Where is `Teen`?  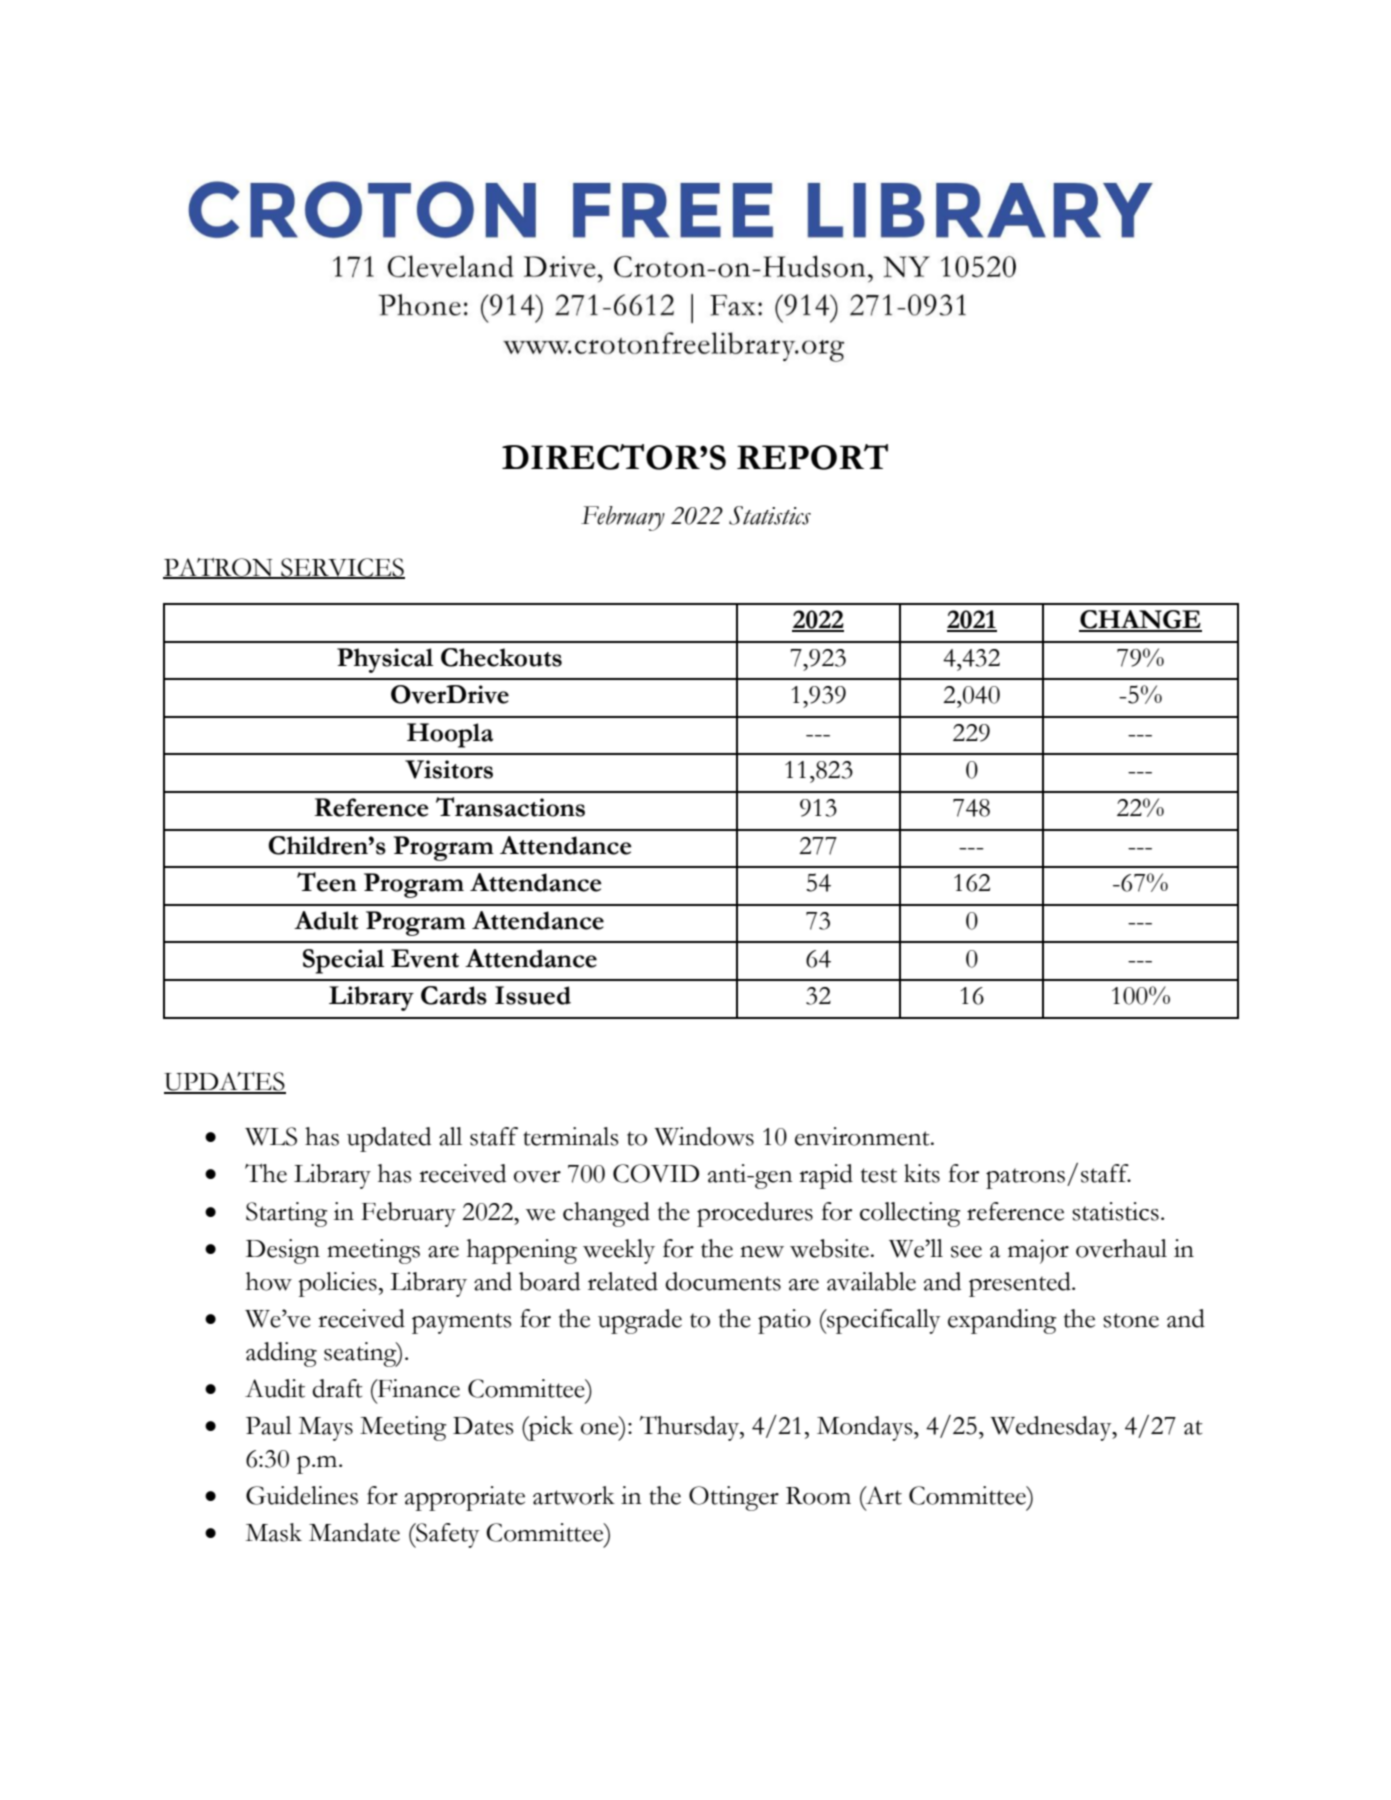
Teen is located at coordinates (327, 882).
